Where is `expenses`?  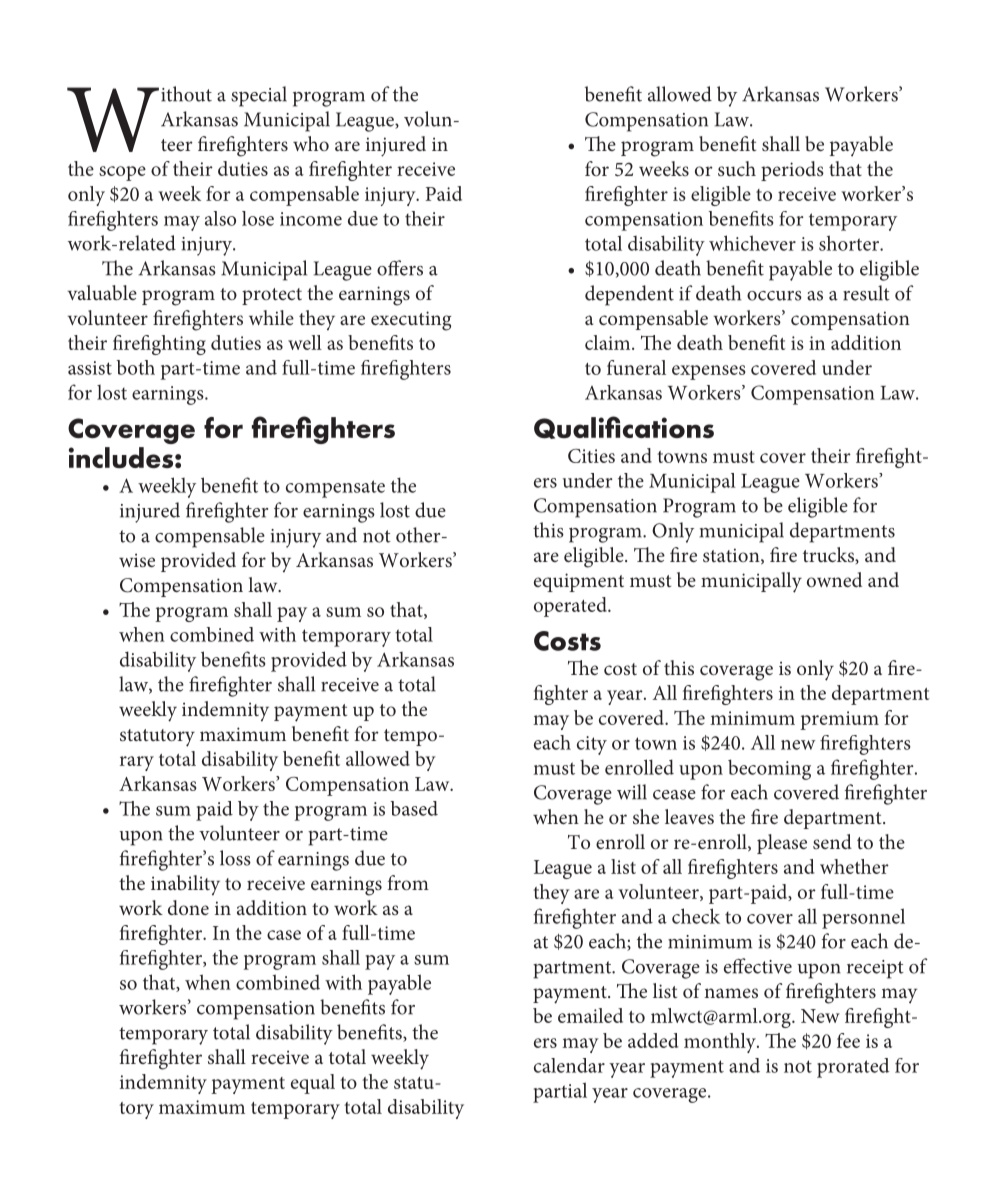
expenses is located at coordinates (709, 372).
